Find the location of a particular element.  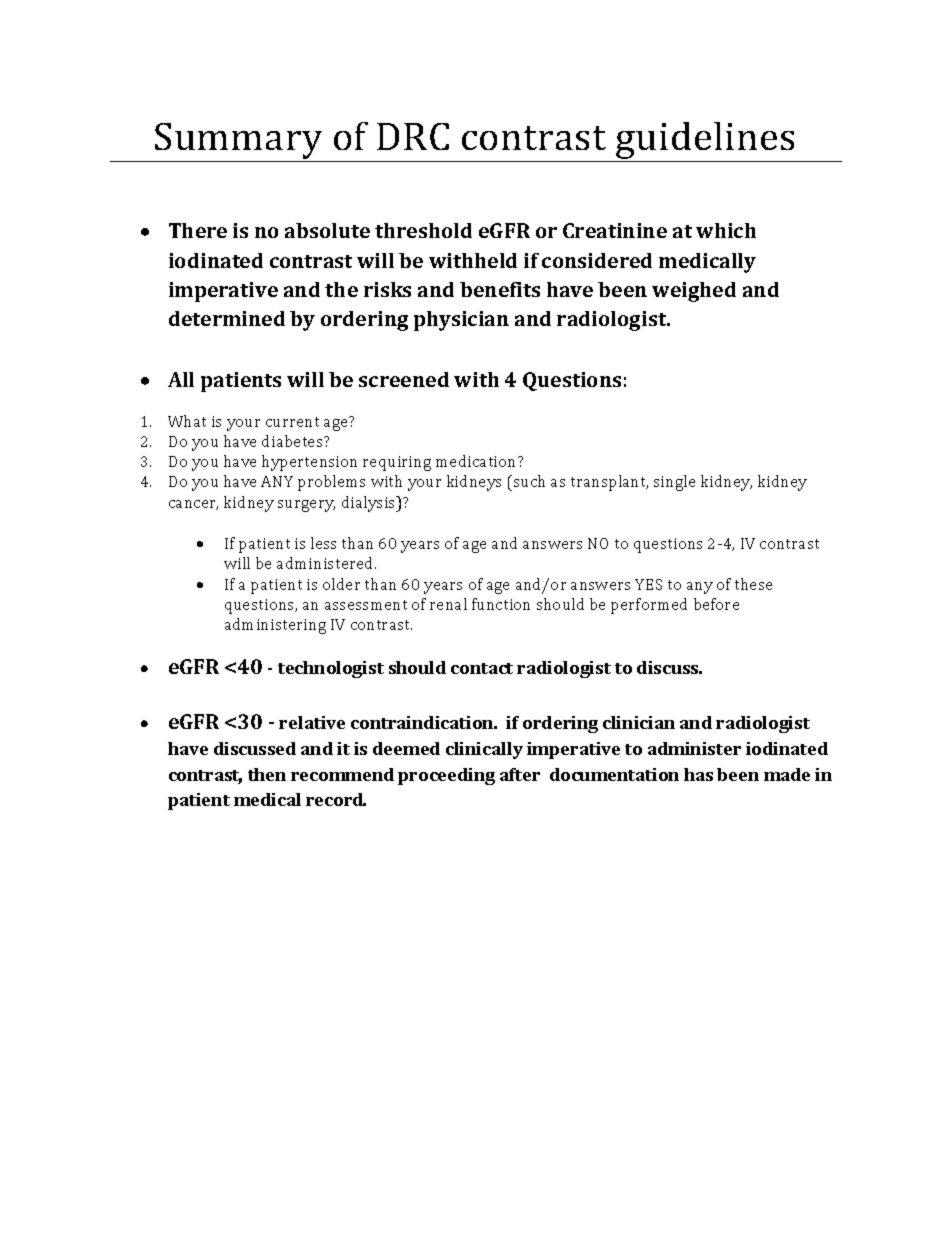

weighed is located at coordinates (694, 292).
